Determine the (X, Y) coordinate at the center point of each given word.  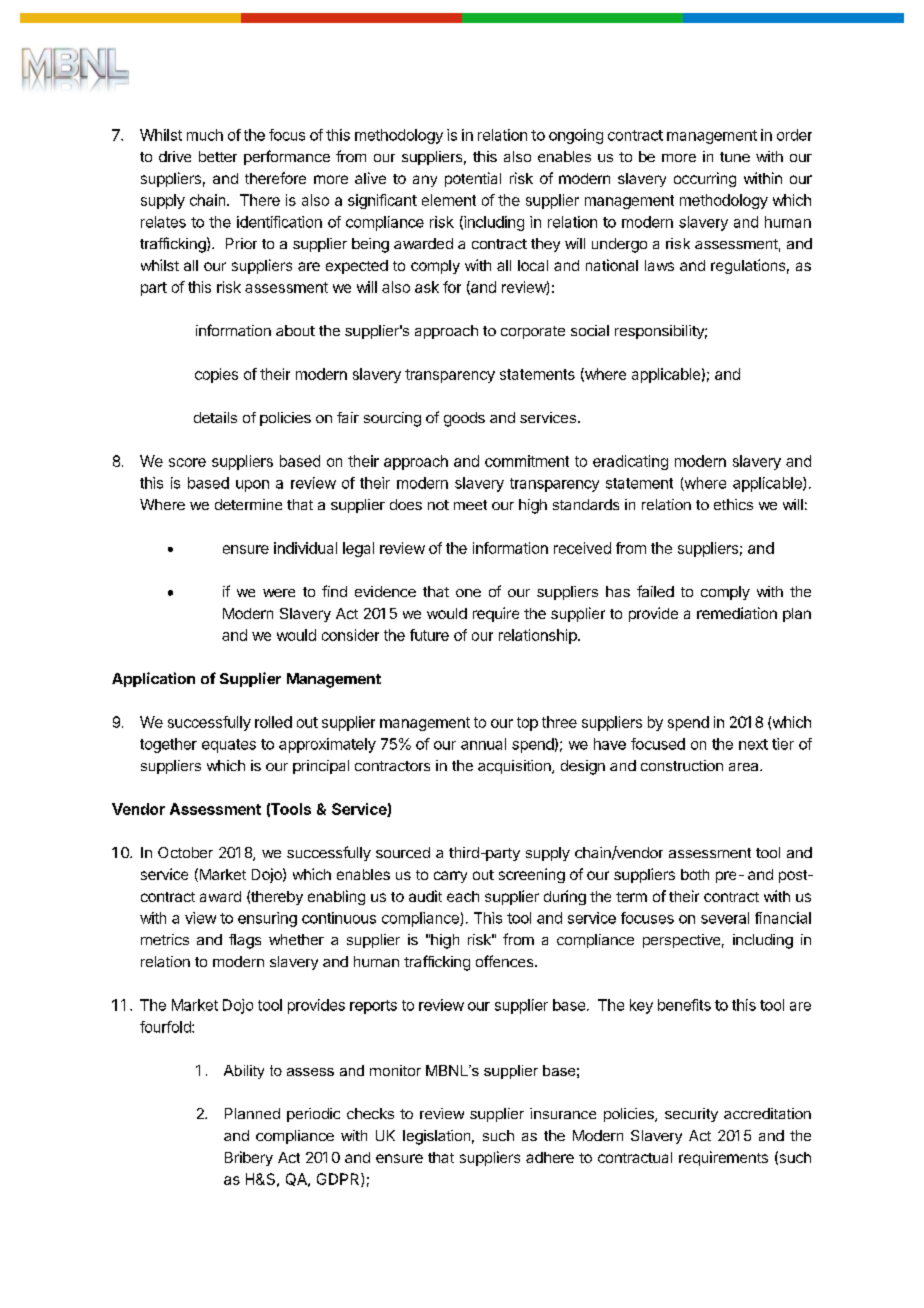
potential (473, 179)
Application (153, 679)
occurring (705, 179)
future (429, 635)
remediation (737, 613)
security (691, 1115)
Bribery (249, 1158)
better (218, 156)
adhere (550, 1157)
